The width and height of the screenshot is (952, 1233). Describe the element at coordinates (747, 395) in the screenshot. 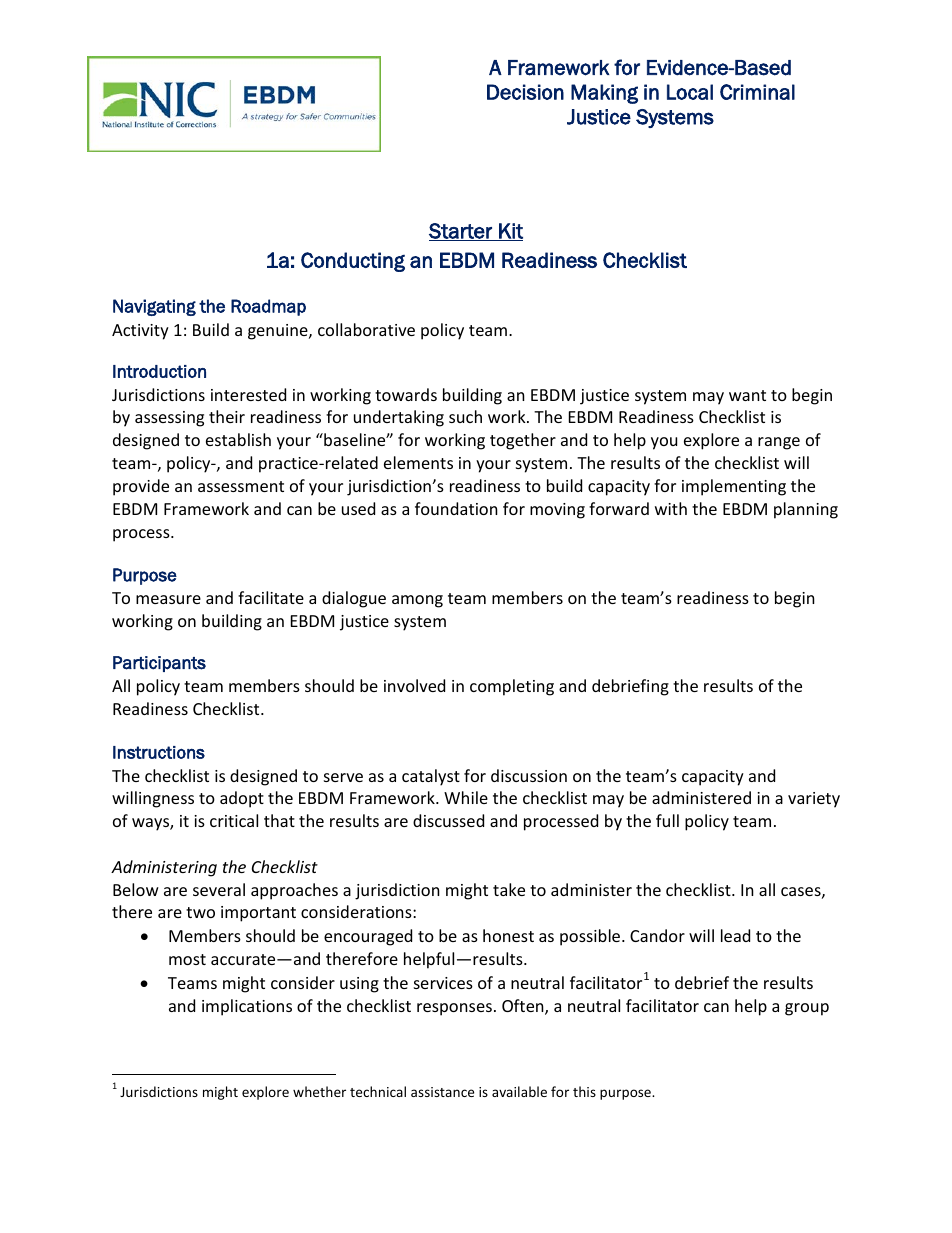

I see `want` at that location.
